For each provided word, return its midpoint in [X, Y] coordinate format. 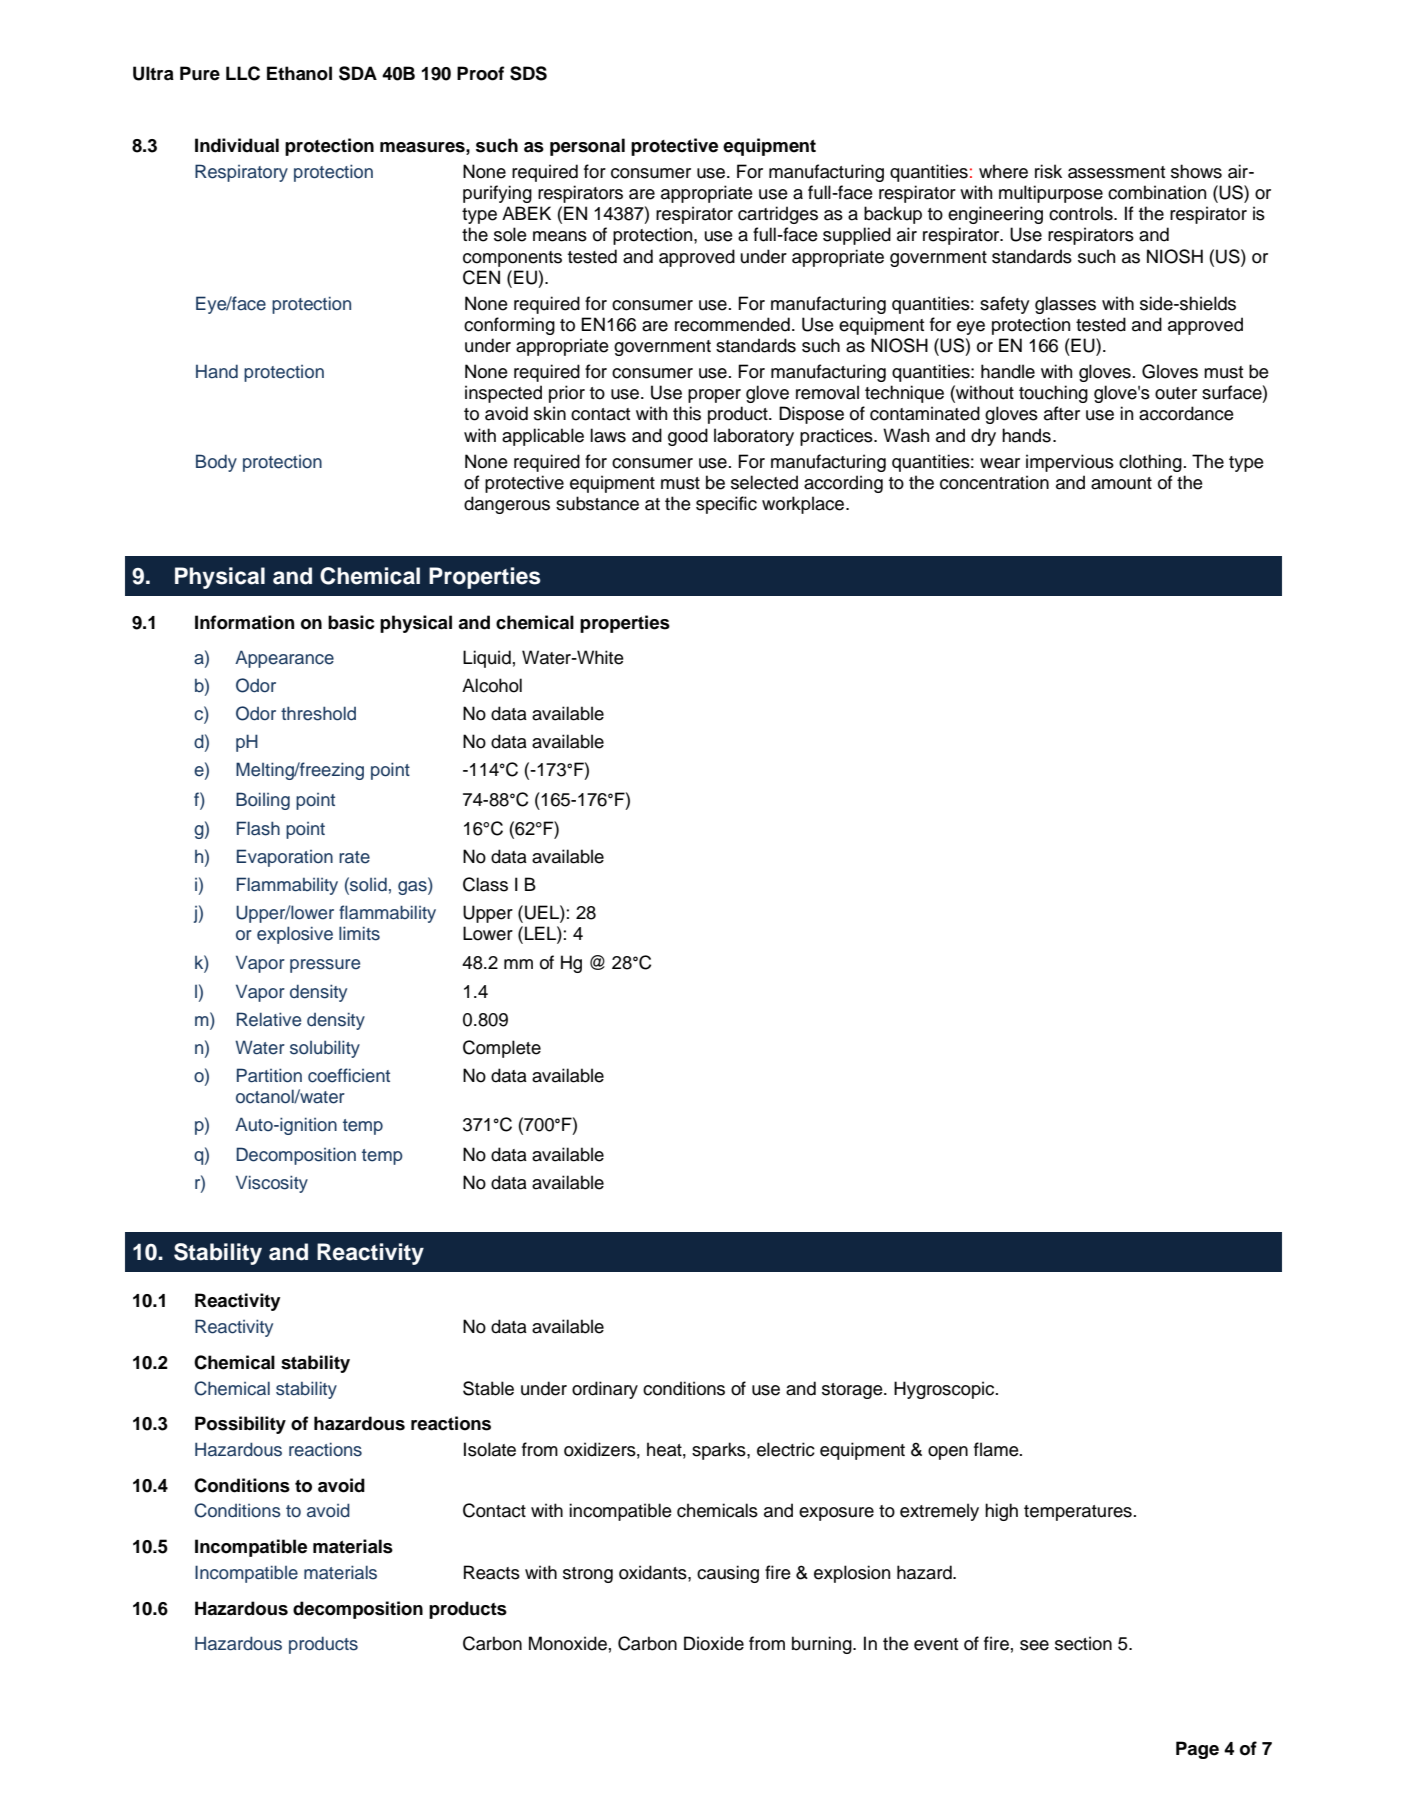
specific [726, 505]
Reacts [492, 1572]
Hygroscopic [945, 1390]
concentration [994, 482]
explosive [295, 935]
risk [1048, 171]
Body [216, 463]
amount [1121, 483]
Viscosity [272, 1184]
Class [485, 884]
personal [587, 147]
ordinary [605, 1390]
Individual [237, 145]
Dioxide [714, 1643]
